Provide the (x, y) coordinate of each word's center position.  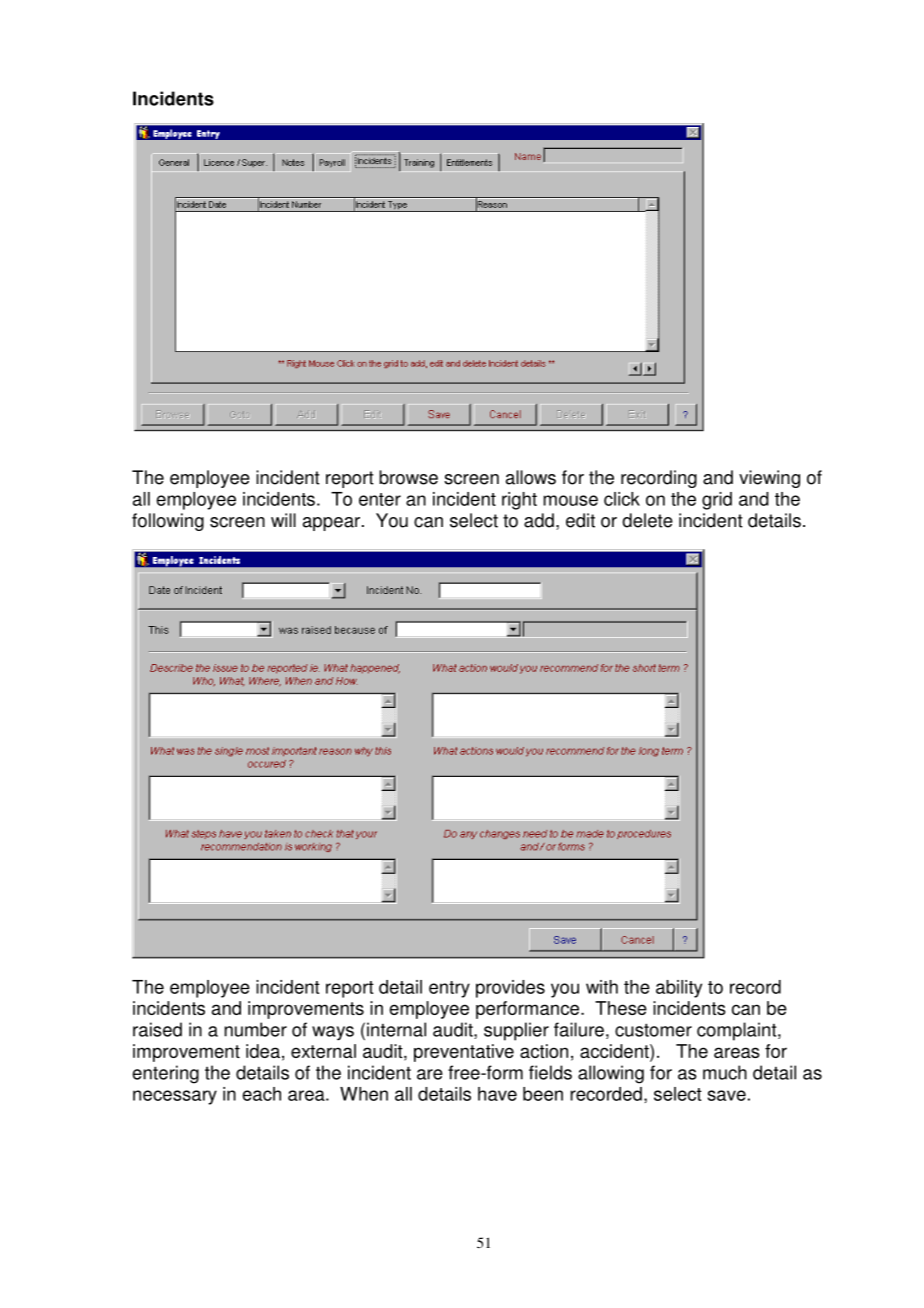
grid (717, 501)
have (497, 1094)
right (519, 501)
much (725, 1072)
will (283, 520)
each (261, 1094)
